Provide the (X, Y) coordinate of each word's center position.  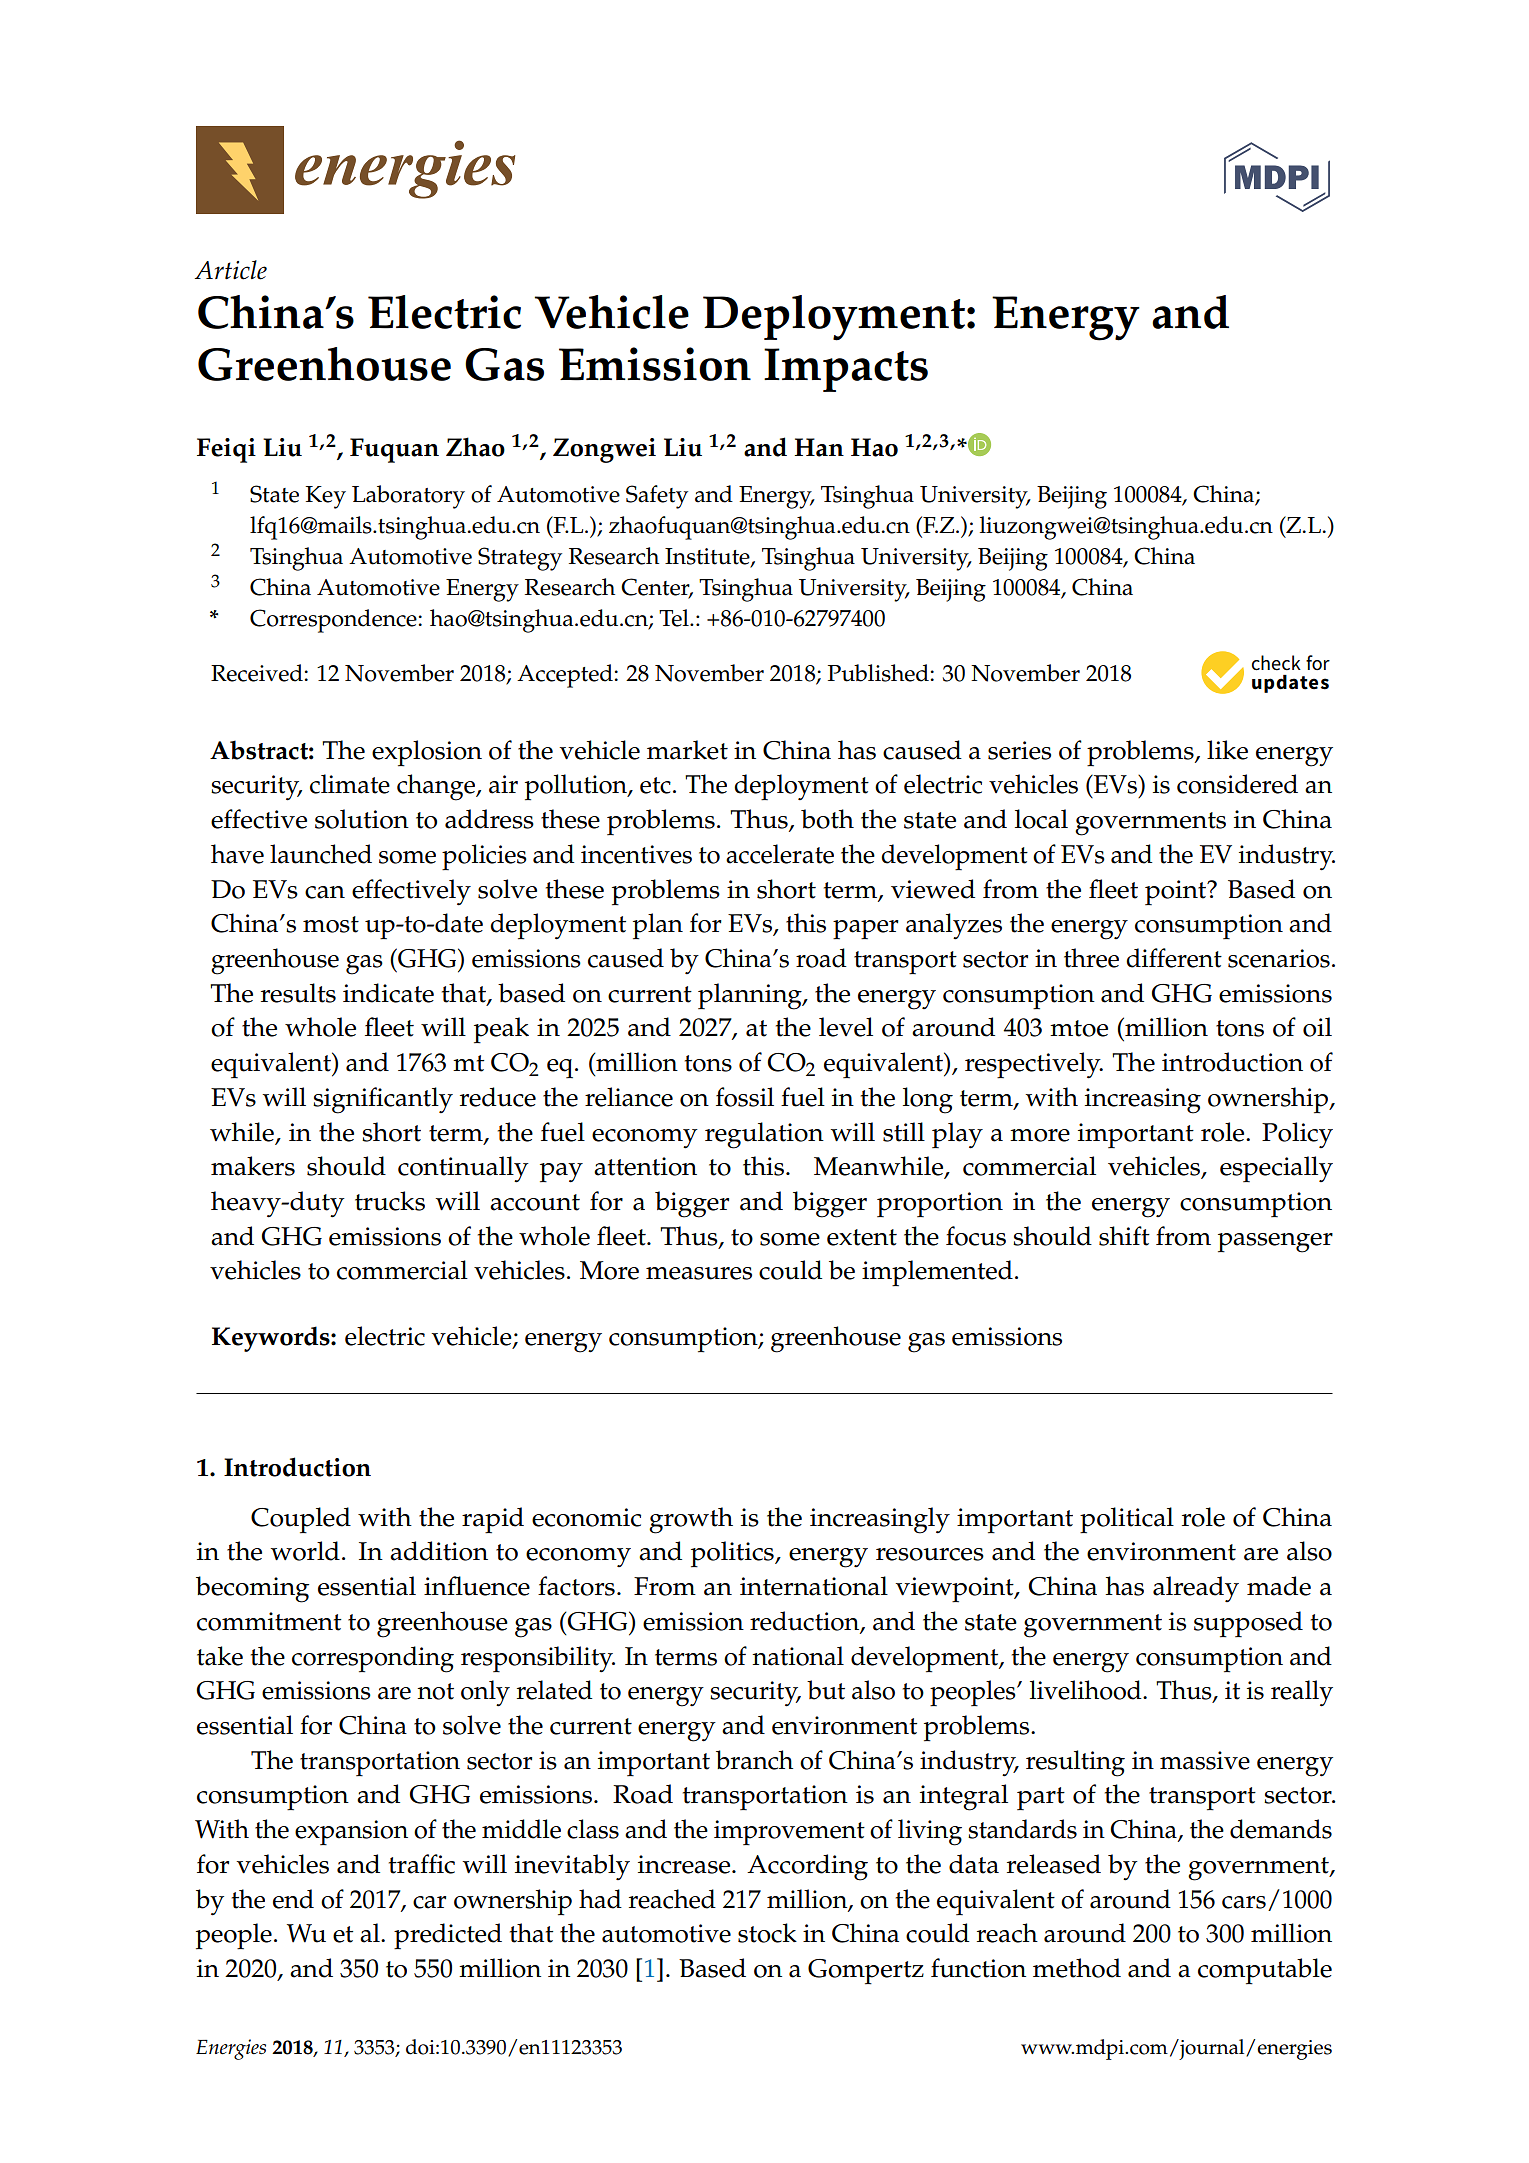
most (331, 924)
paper (866, 930)
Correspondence (333, 621)
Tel (675, 618)
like (1227, 750)
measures (699, 1273)
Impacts (846, 370)
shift (1124, 1236)
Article (231, 270)
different (1174, 958)
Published (878, 673)
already (1196, 1589)
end (293, 1899)
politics (733, 1554)
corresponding (373, 1659)
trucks (390, 1201)
